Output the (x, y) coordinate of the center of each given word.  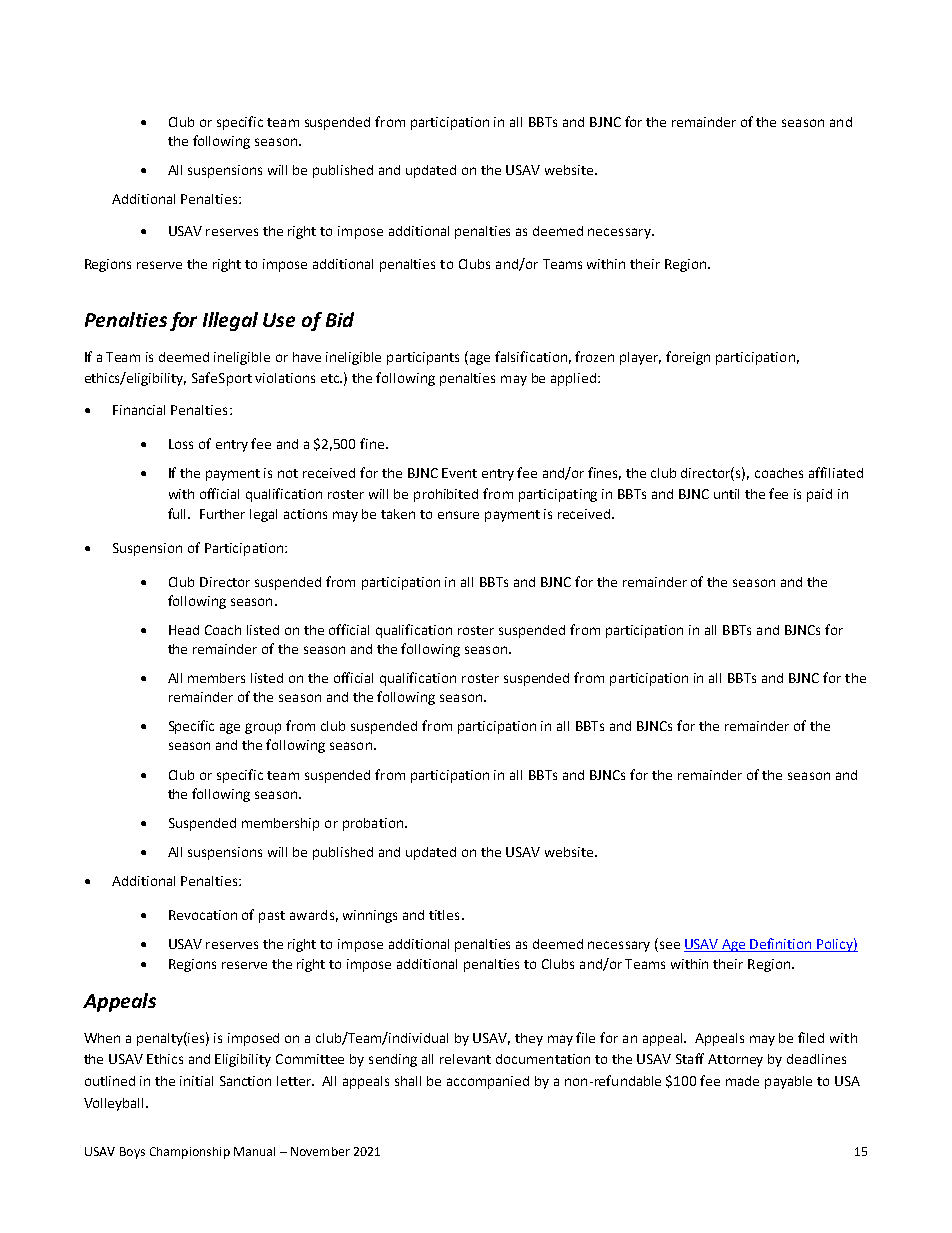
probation (373, 824)
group (263, 728)
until (726, 494)
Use (279, 320)
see (670, 945)
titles (444, 915)
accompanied (488, 1082)
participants (423, 358)
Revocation (203, 915)
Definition (781, 945)
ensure (458, 515)
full (178, 513)
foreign (688, 358)
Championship (190, 1153)
